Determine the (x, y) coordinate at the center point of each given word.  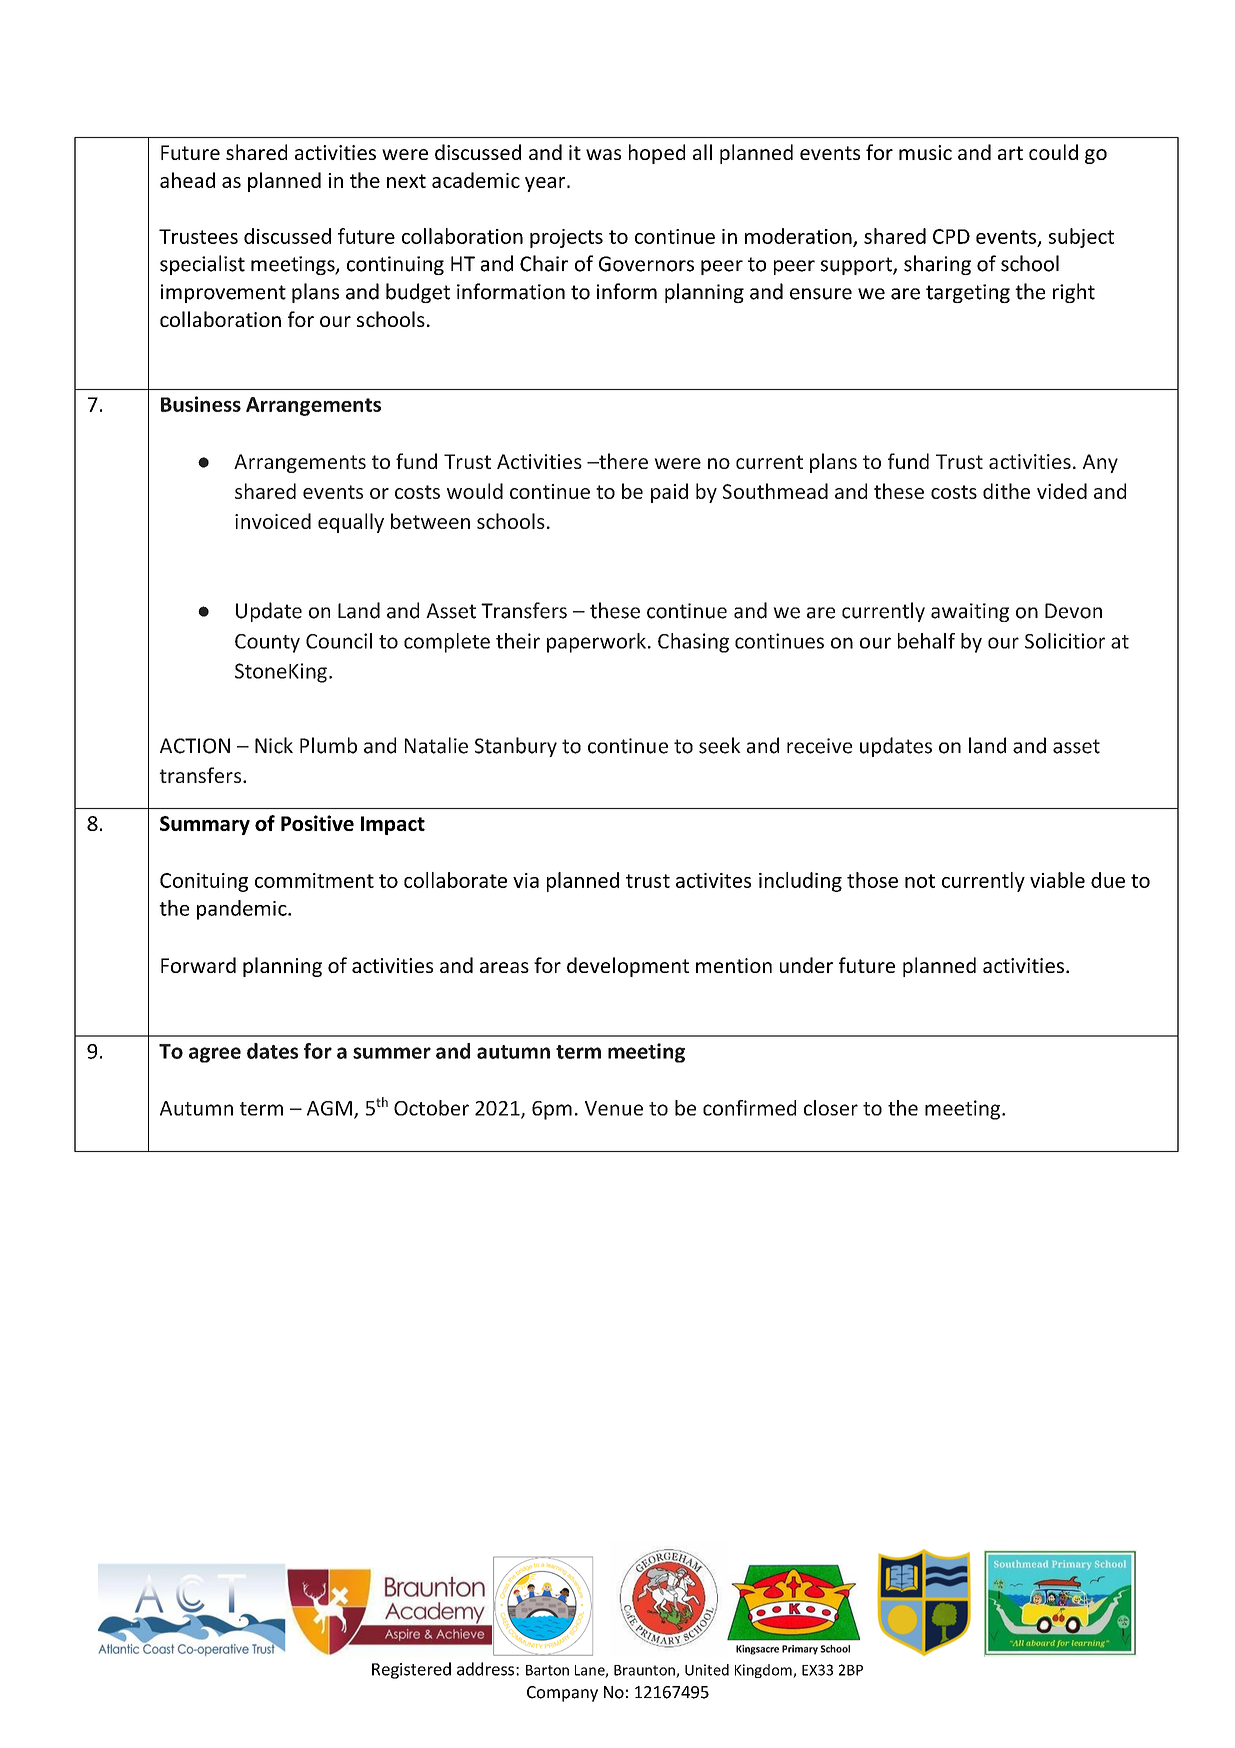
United (707, 1670)
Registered (411, 1670)
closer (831, 1108)
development (628, 967)
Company (562, 1694)
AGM (329, 1108)
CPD (951, 236)
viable (1057, 880)
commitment (314, 880)
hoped (657, 154)
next (406, 181)
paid (669, 493)
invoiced (273, 521)
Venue (614, 1108)
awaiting (970, 612)
